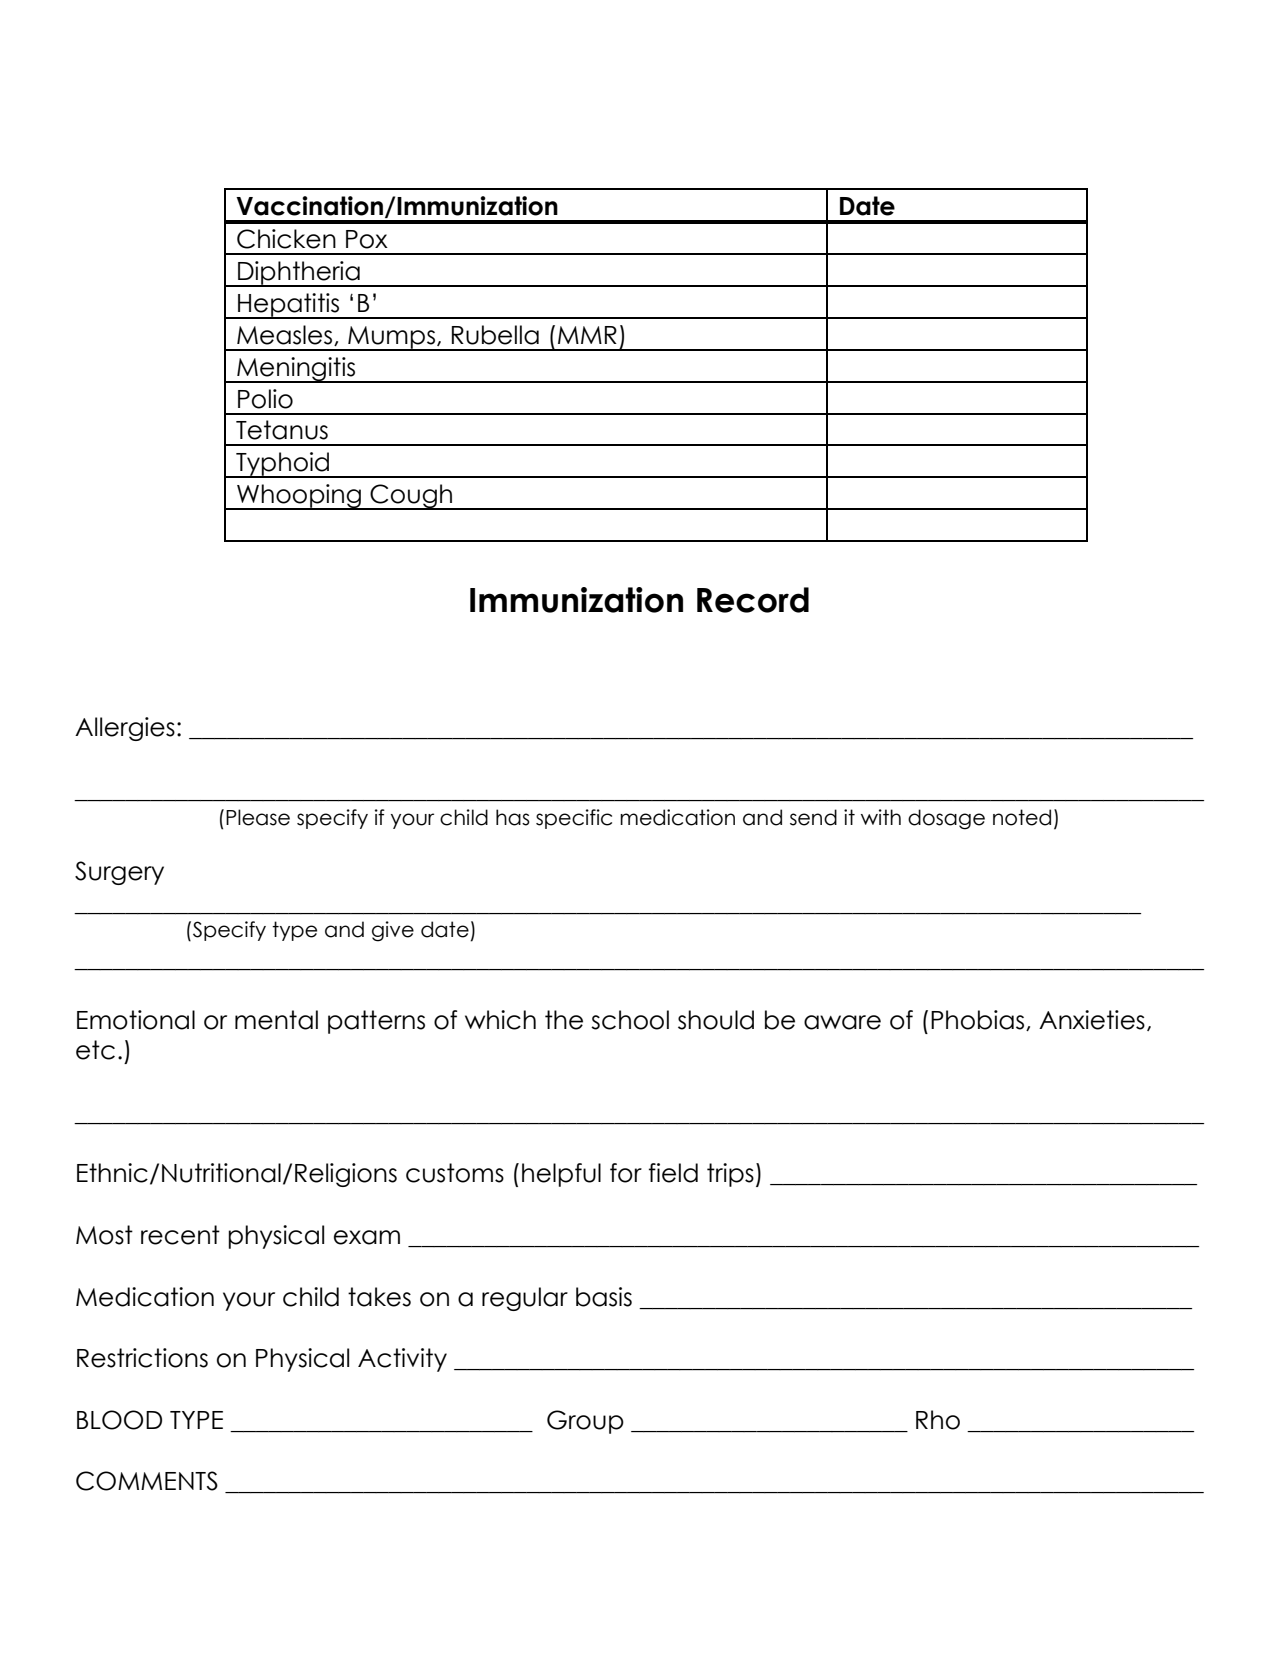  Describe the element at coordinates (495, 335) in the document. I see `Rubella` at that location.
